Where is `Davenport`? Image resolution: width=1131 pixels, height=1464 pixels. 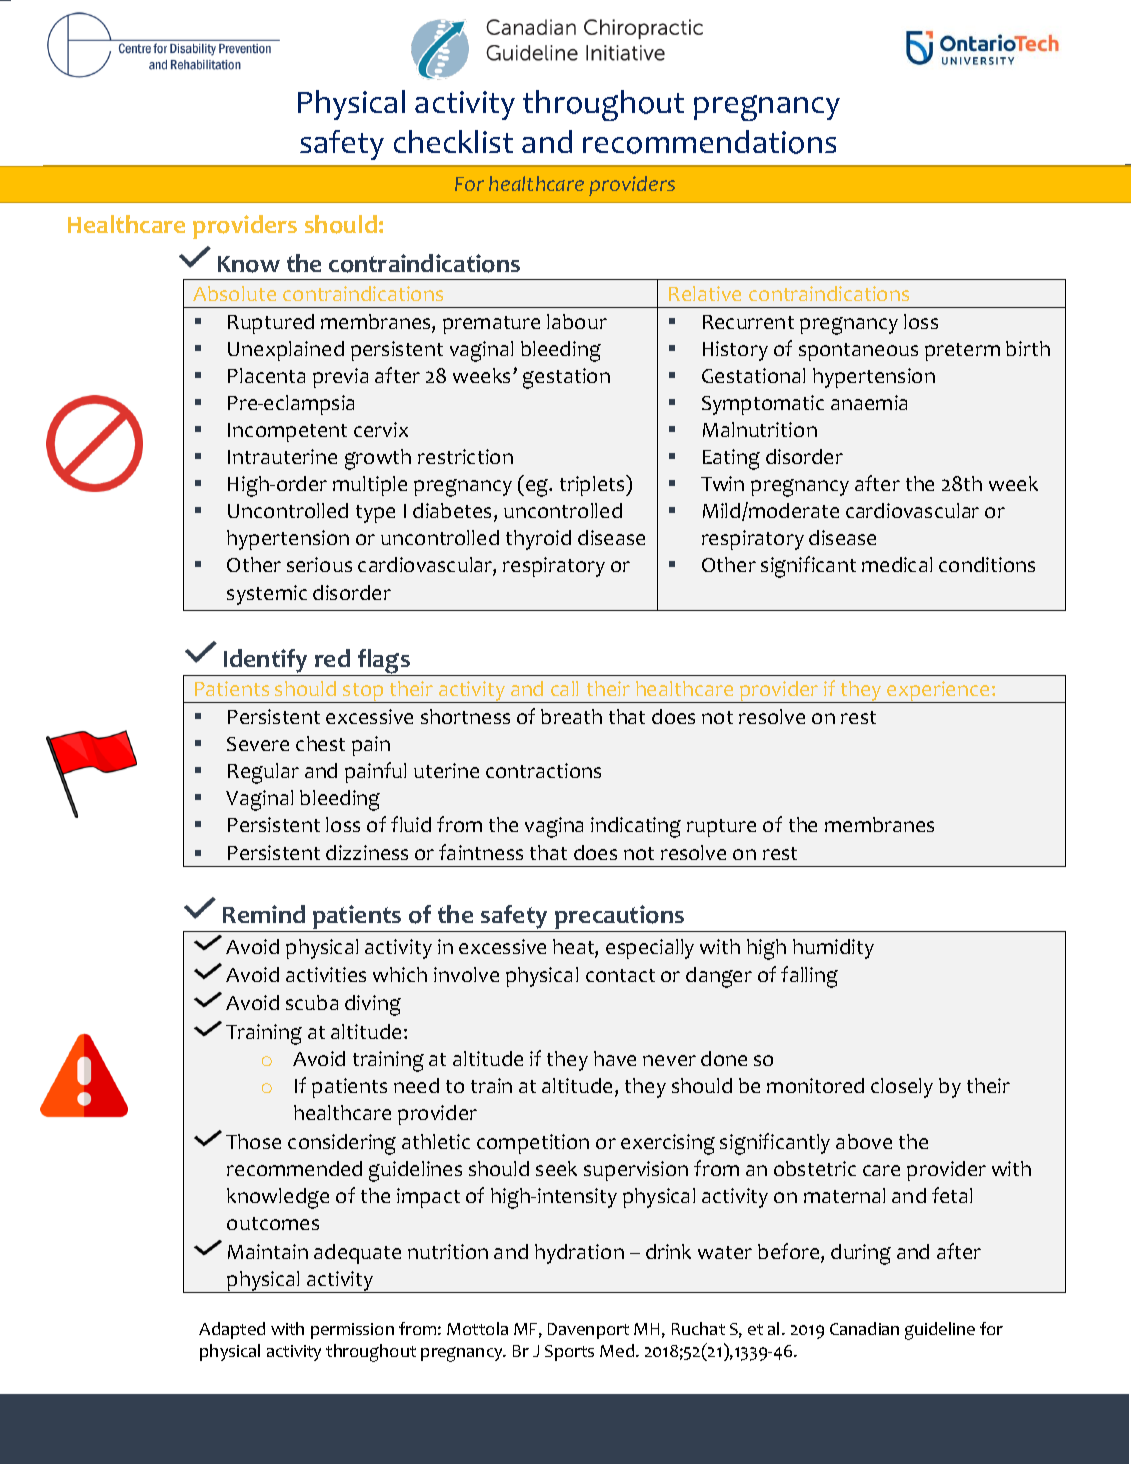
Davenport is located at coordinates (588, 1331).
